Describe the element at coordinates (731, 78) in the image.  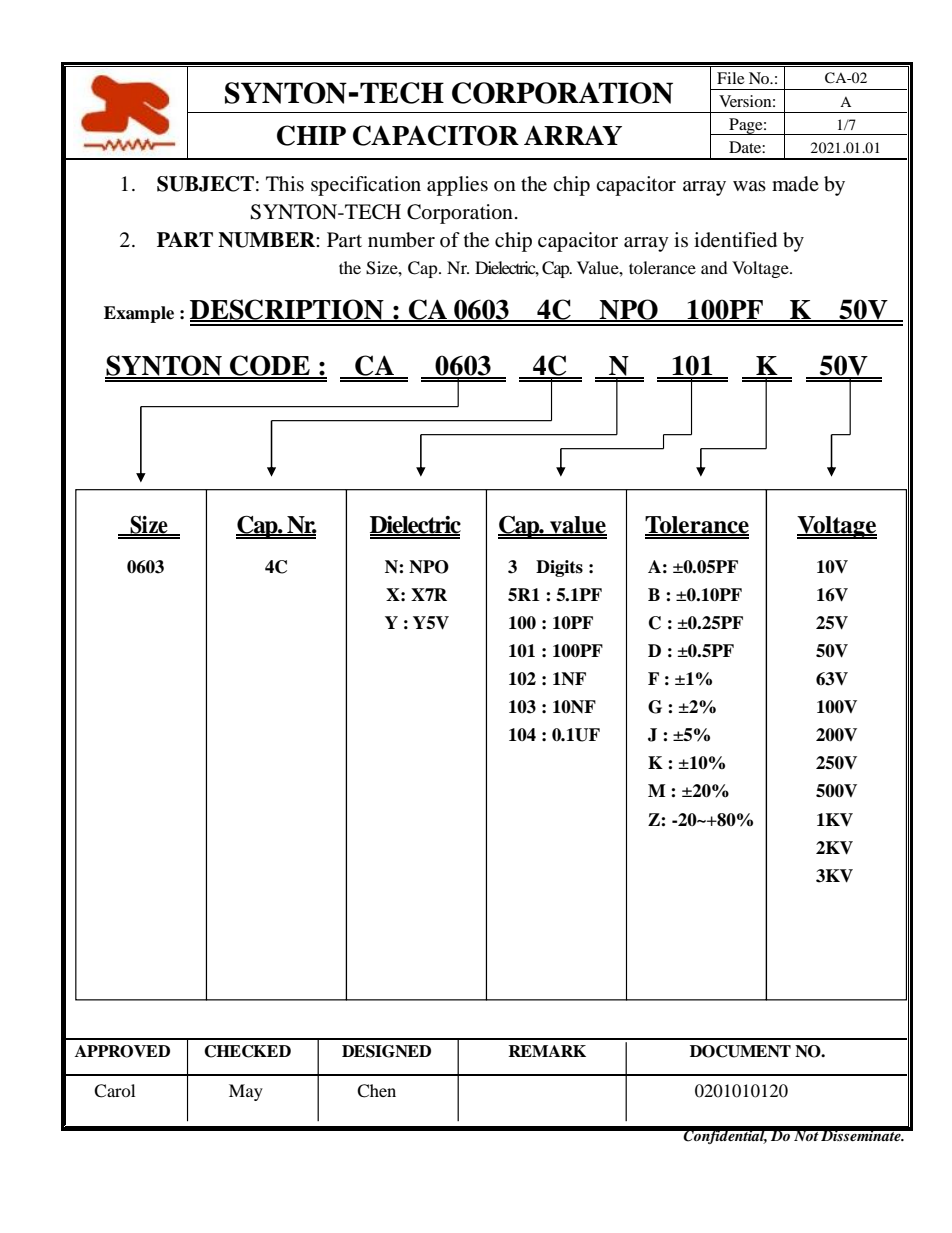
I see `File` at that location.
